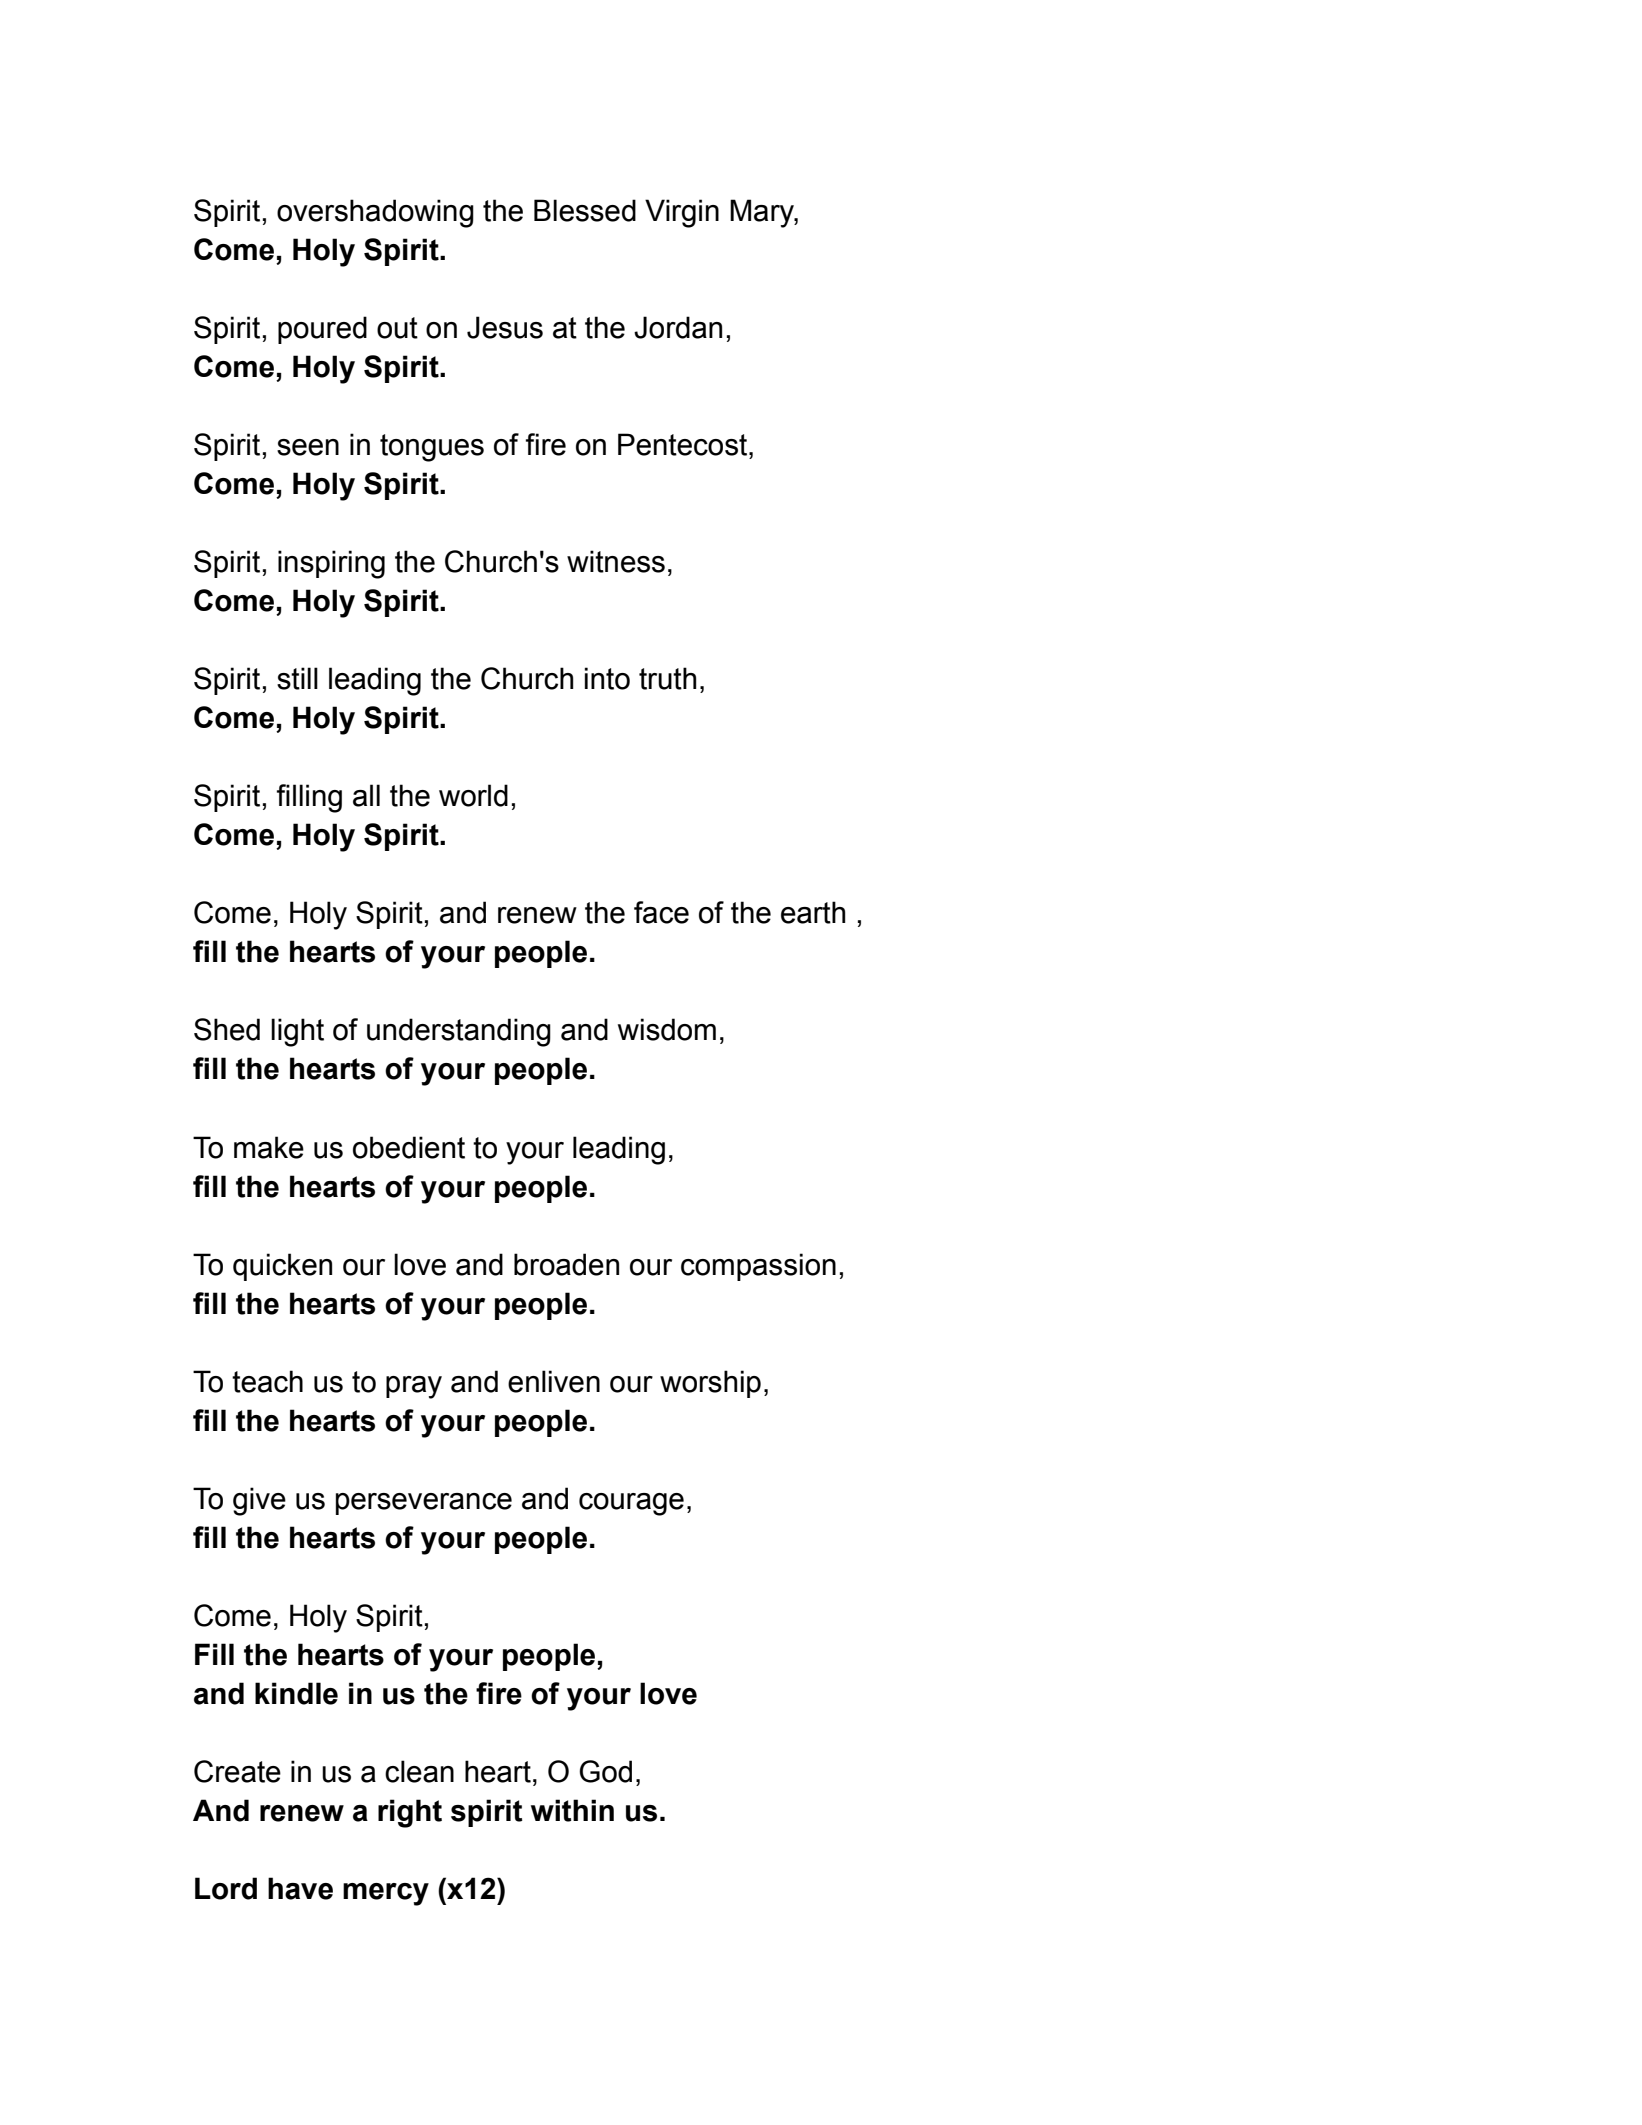  I want to click on have, so click(300, 1888).
